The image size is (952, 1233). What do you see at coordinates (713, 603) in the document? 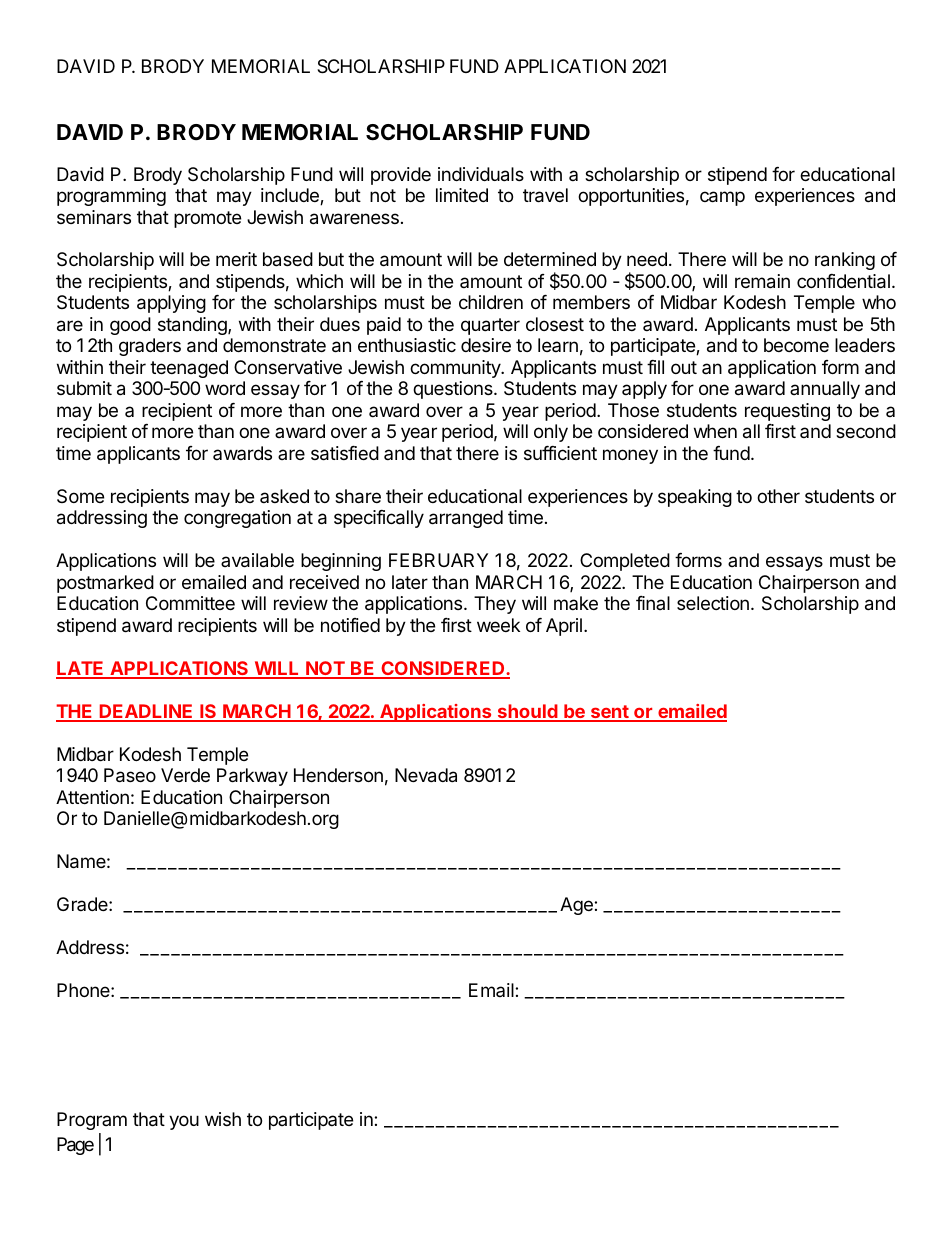
I see `selection` at bounding box center [713, 603].
